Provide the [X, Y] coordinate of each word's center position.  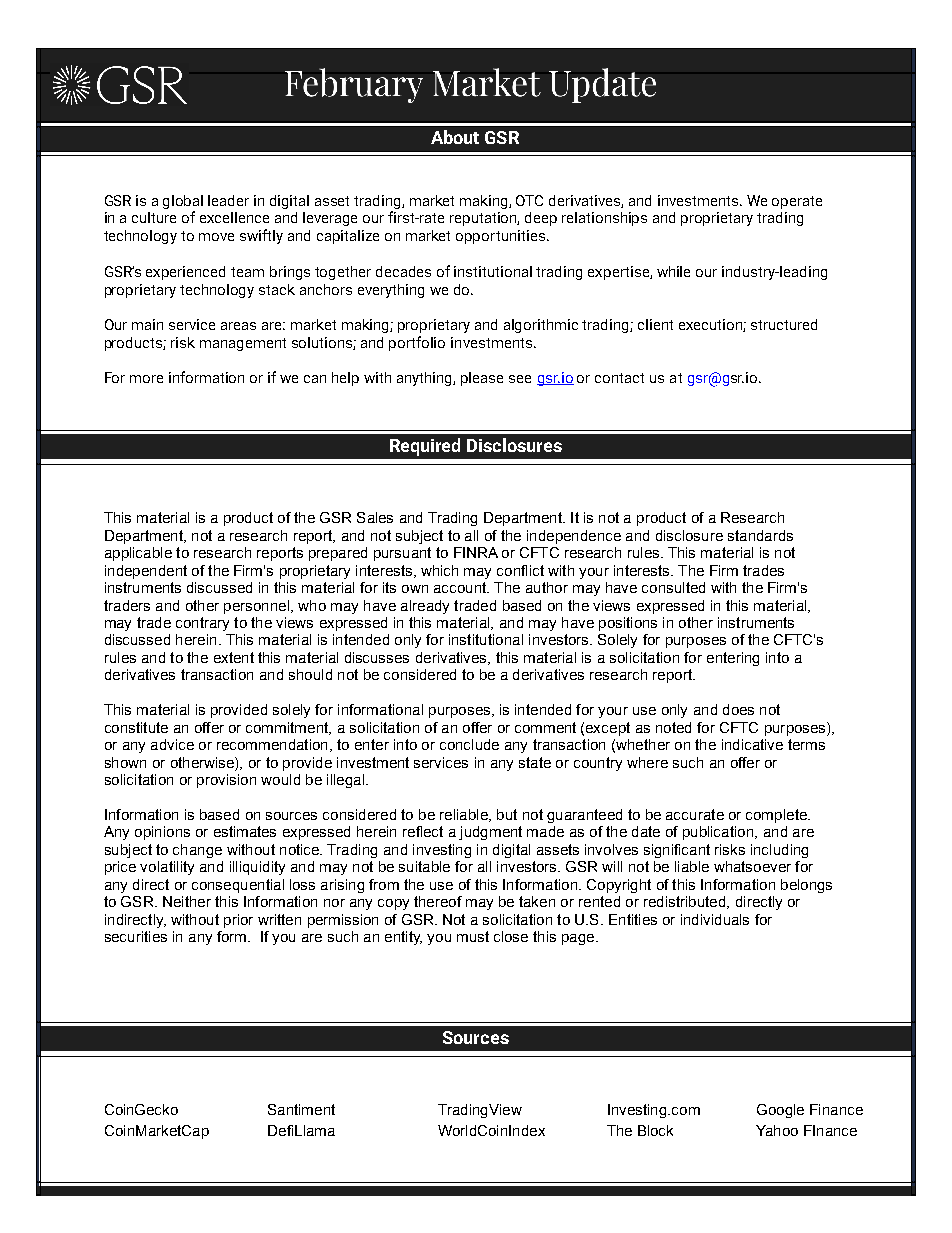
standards [760, 535]
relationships [604, 219]
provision [226, 781]
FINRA [476, 552]
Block [655, 1130]
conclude [469, 744]
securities [136, 936]
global [183, 202]
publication [719, 833]
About [455, 137]
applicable [138, 554]
